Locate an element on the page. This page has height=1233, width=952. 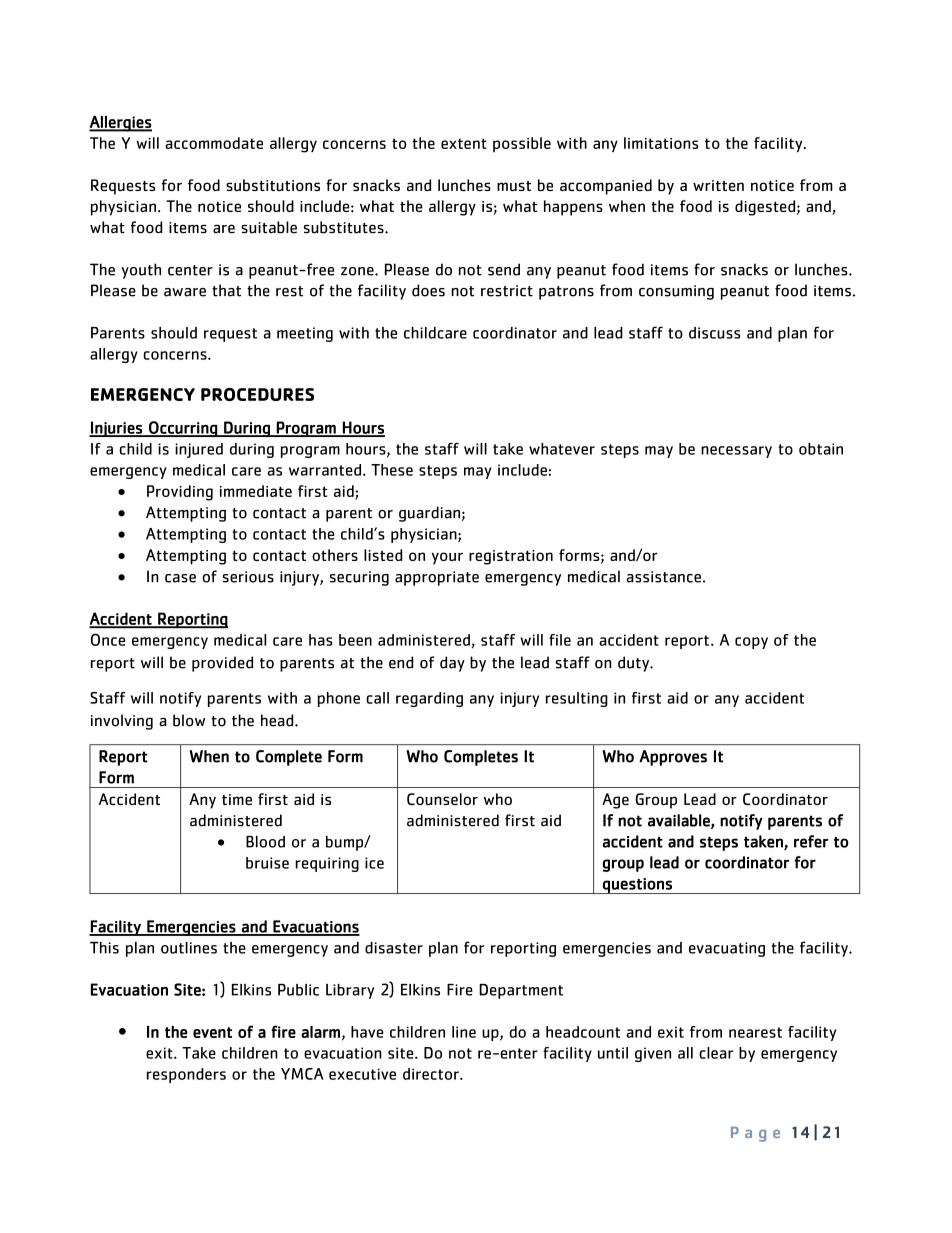
does is located at coordinates (428, 290).
